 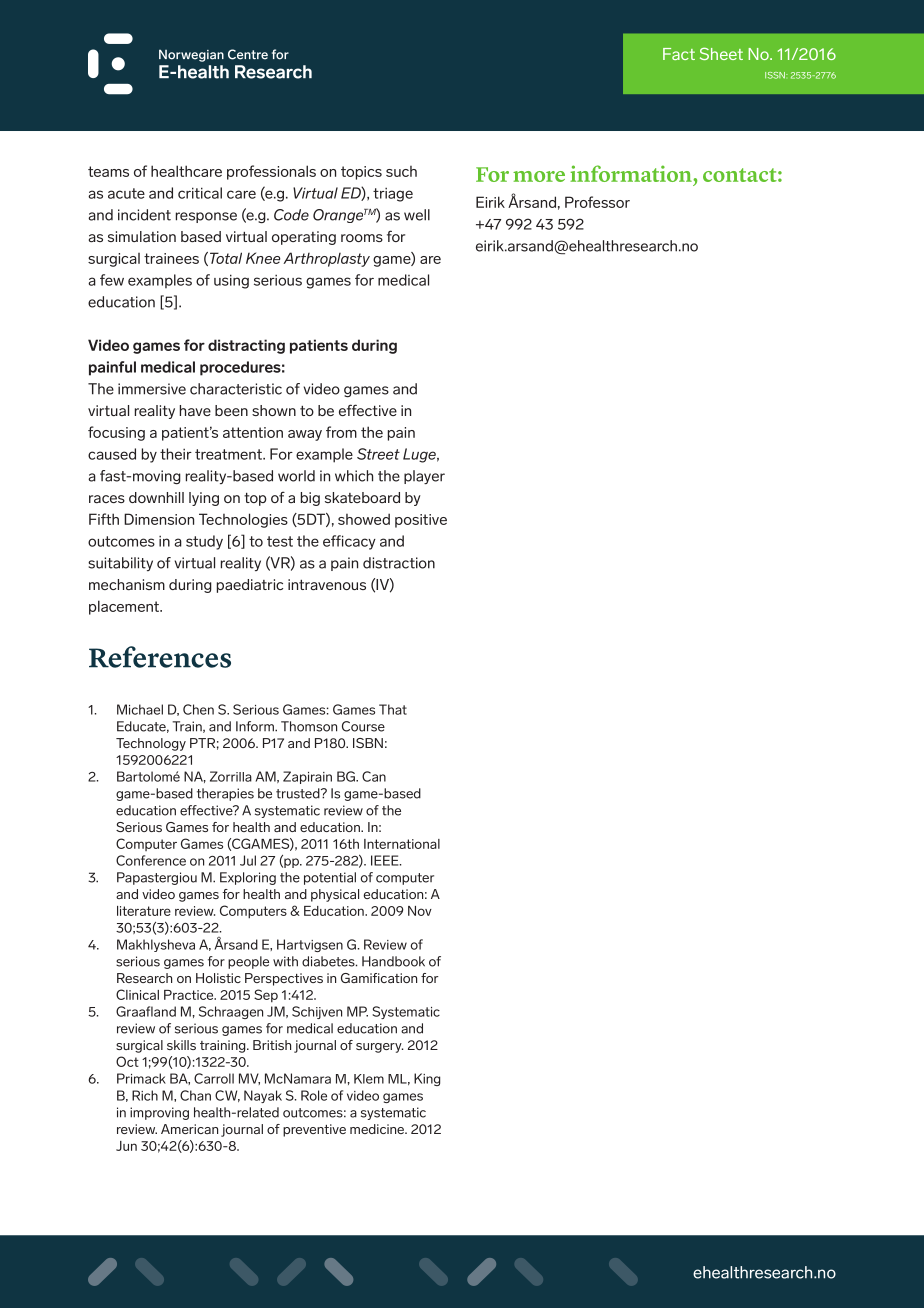 I want to click on positive, so click(x=421, y=521).
